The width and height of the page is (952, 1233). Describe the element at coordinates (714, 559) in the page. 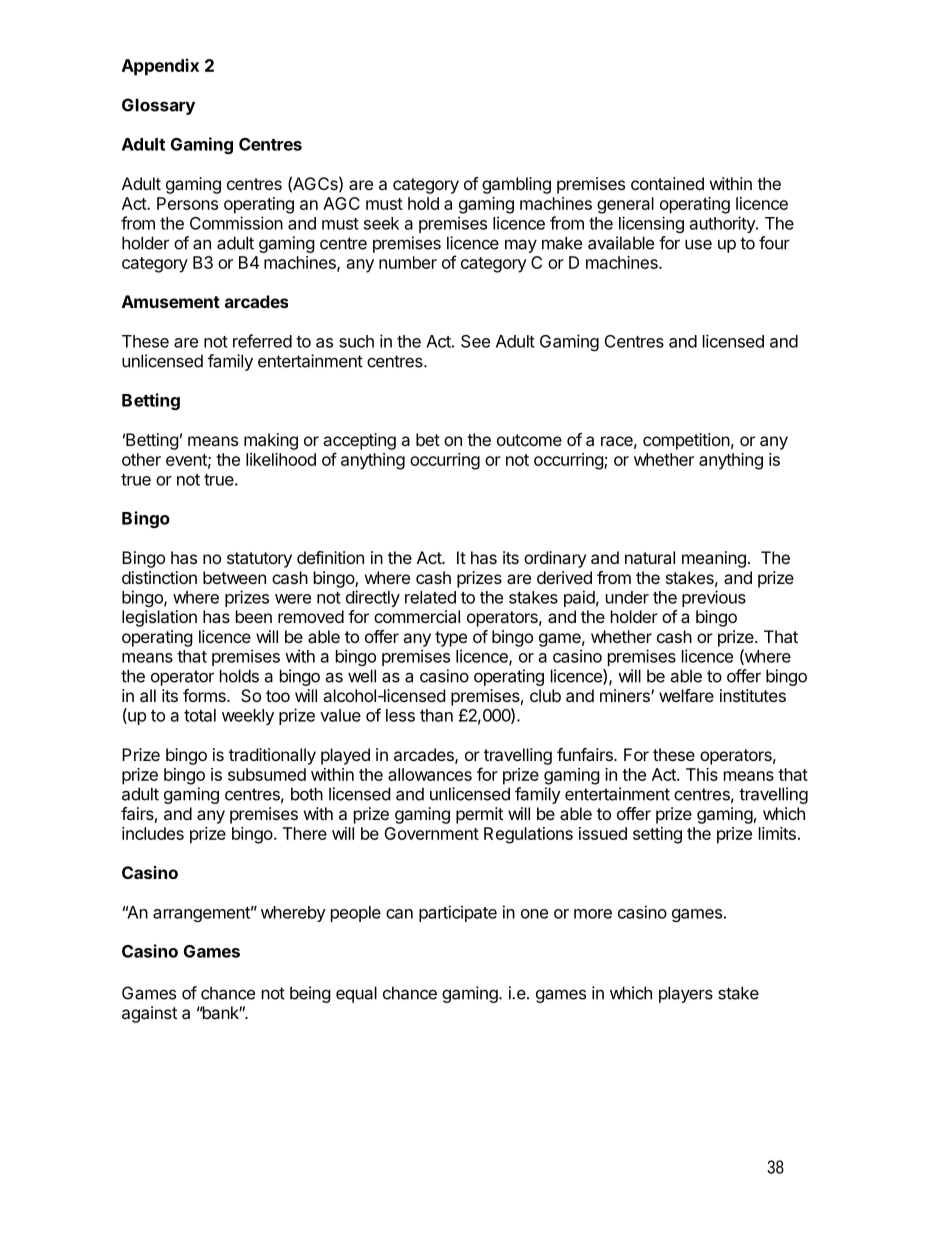

I see `meaning` at that location.
